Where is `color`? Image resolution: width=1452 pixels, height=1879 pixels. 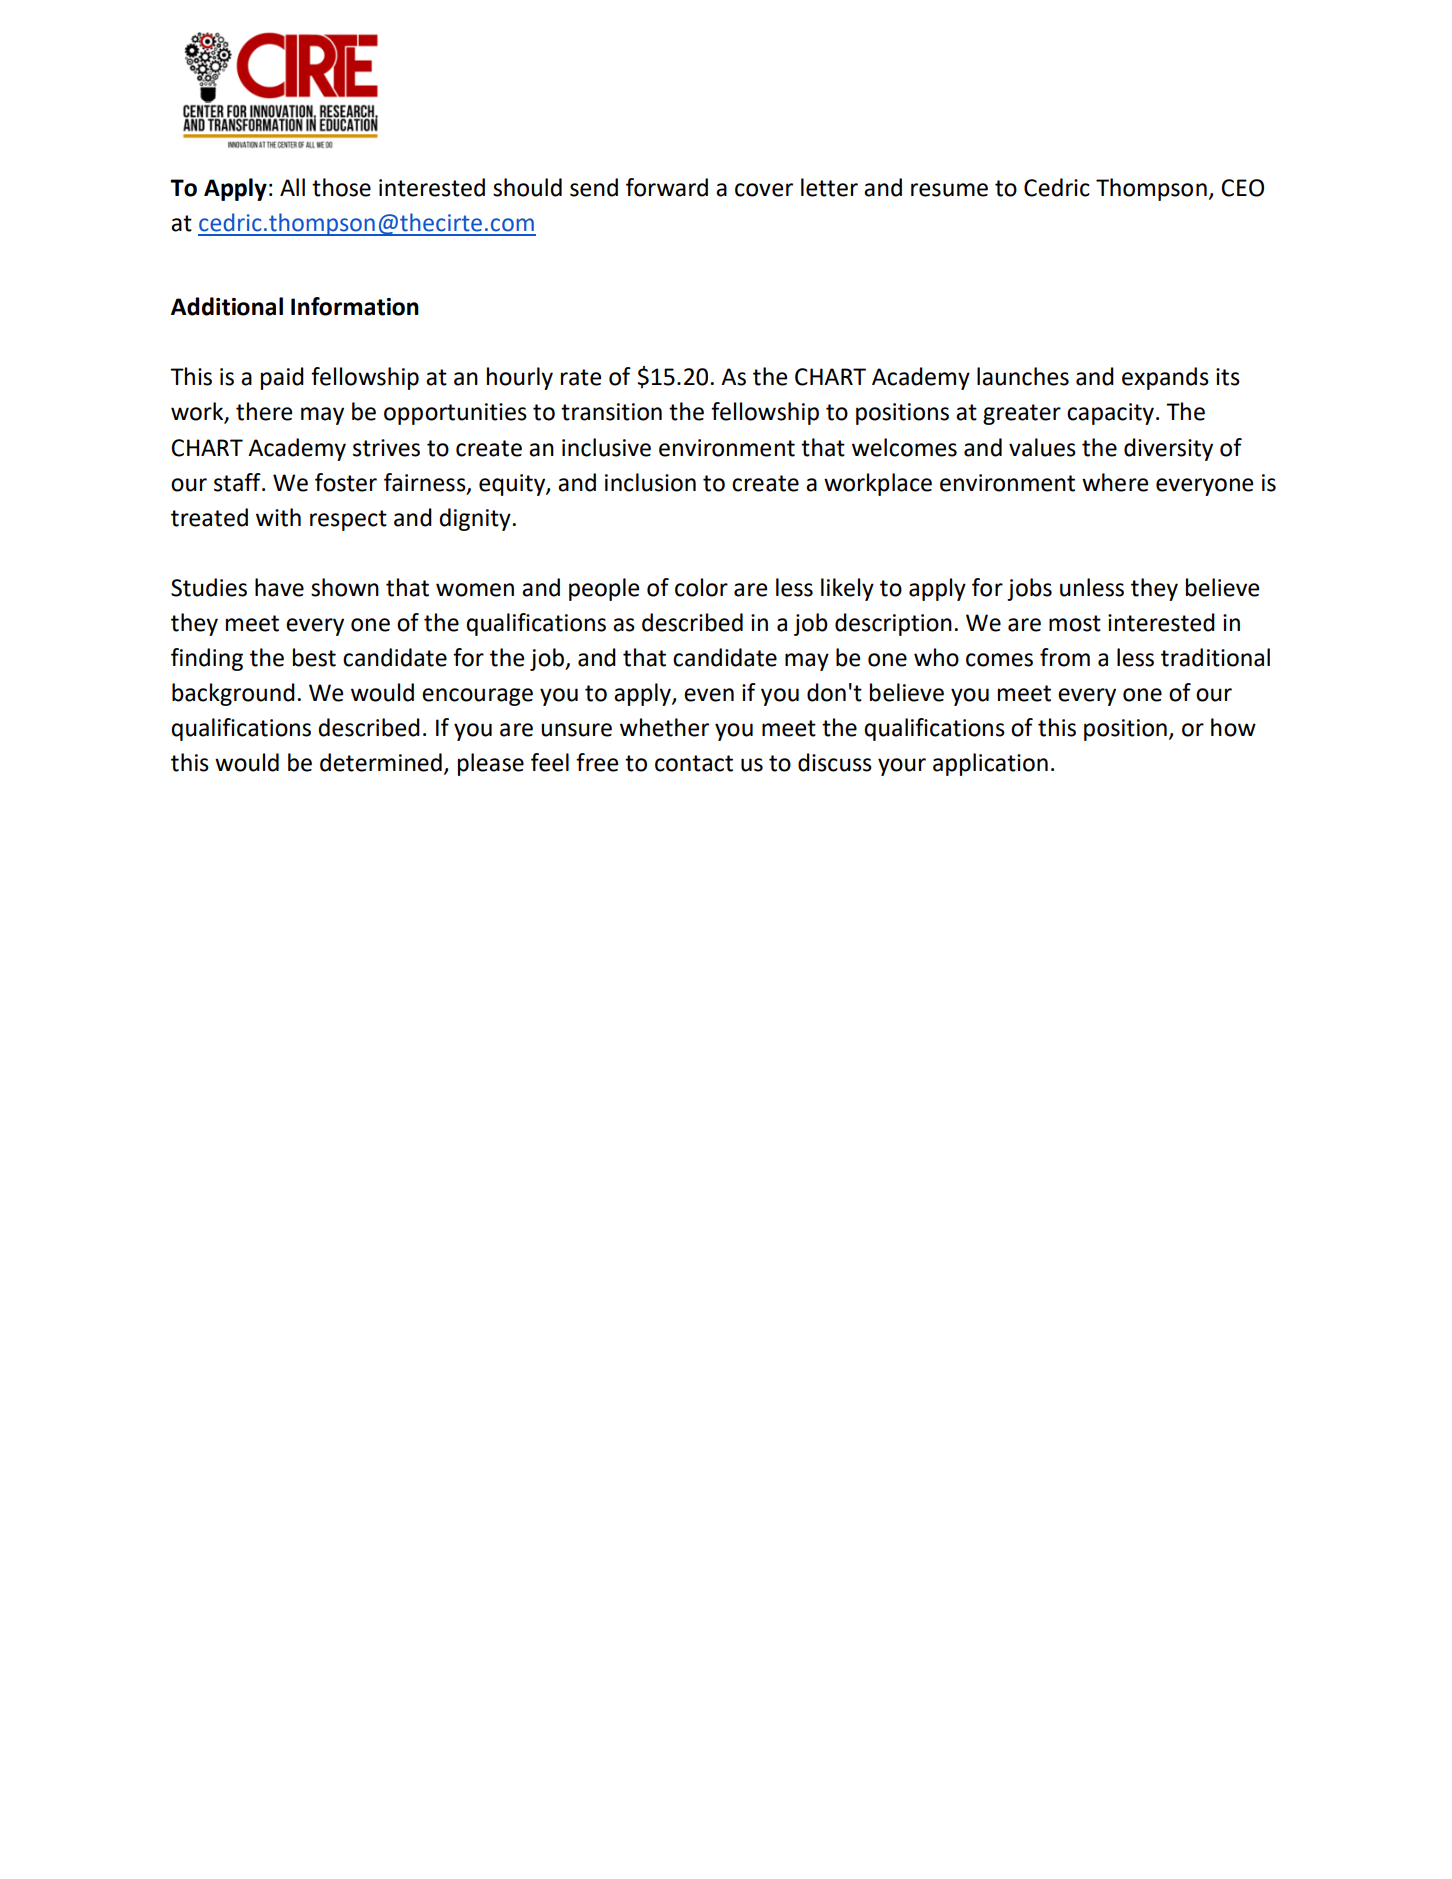
color is located at coordinates (701, 587).
